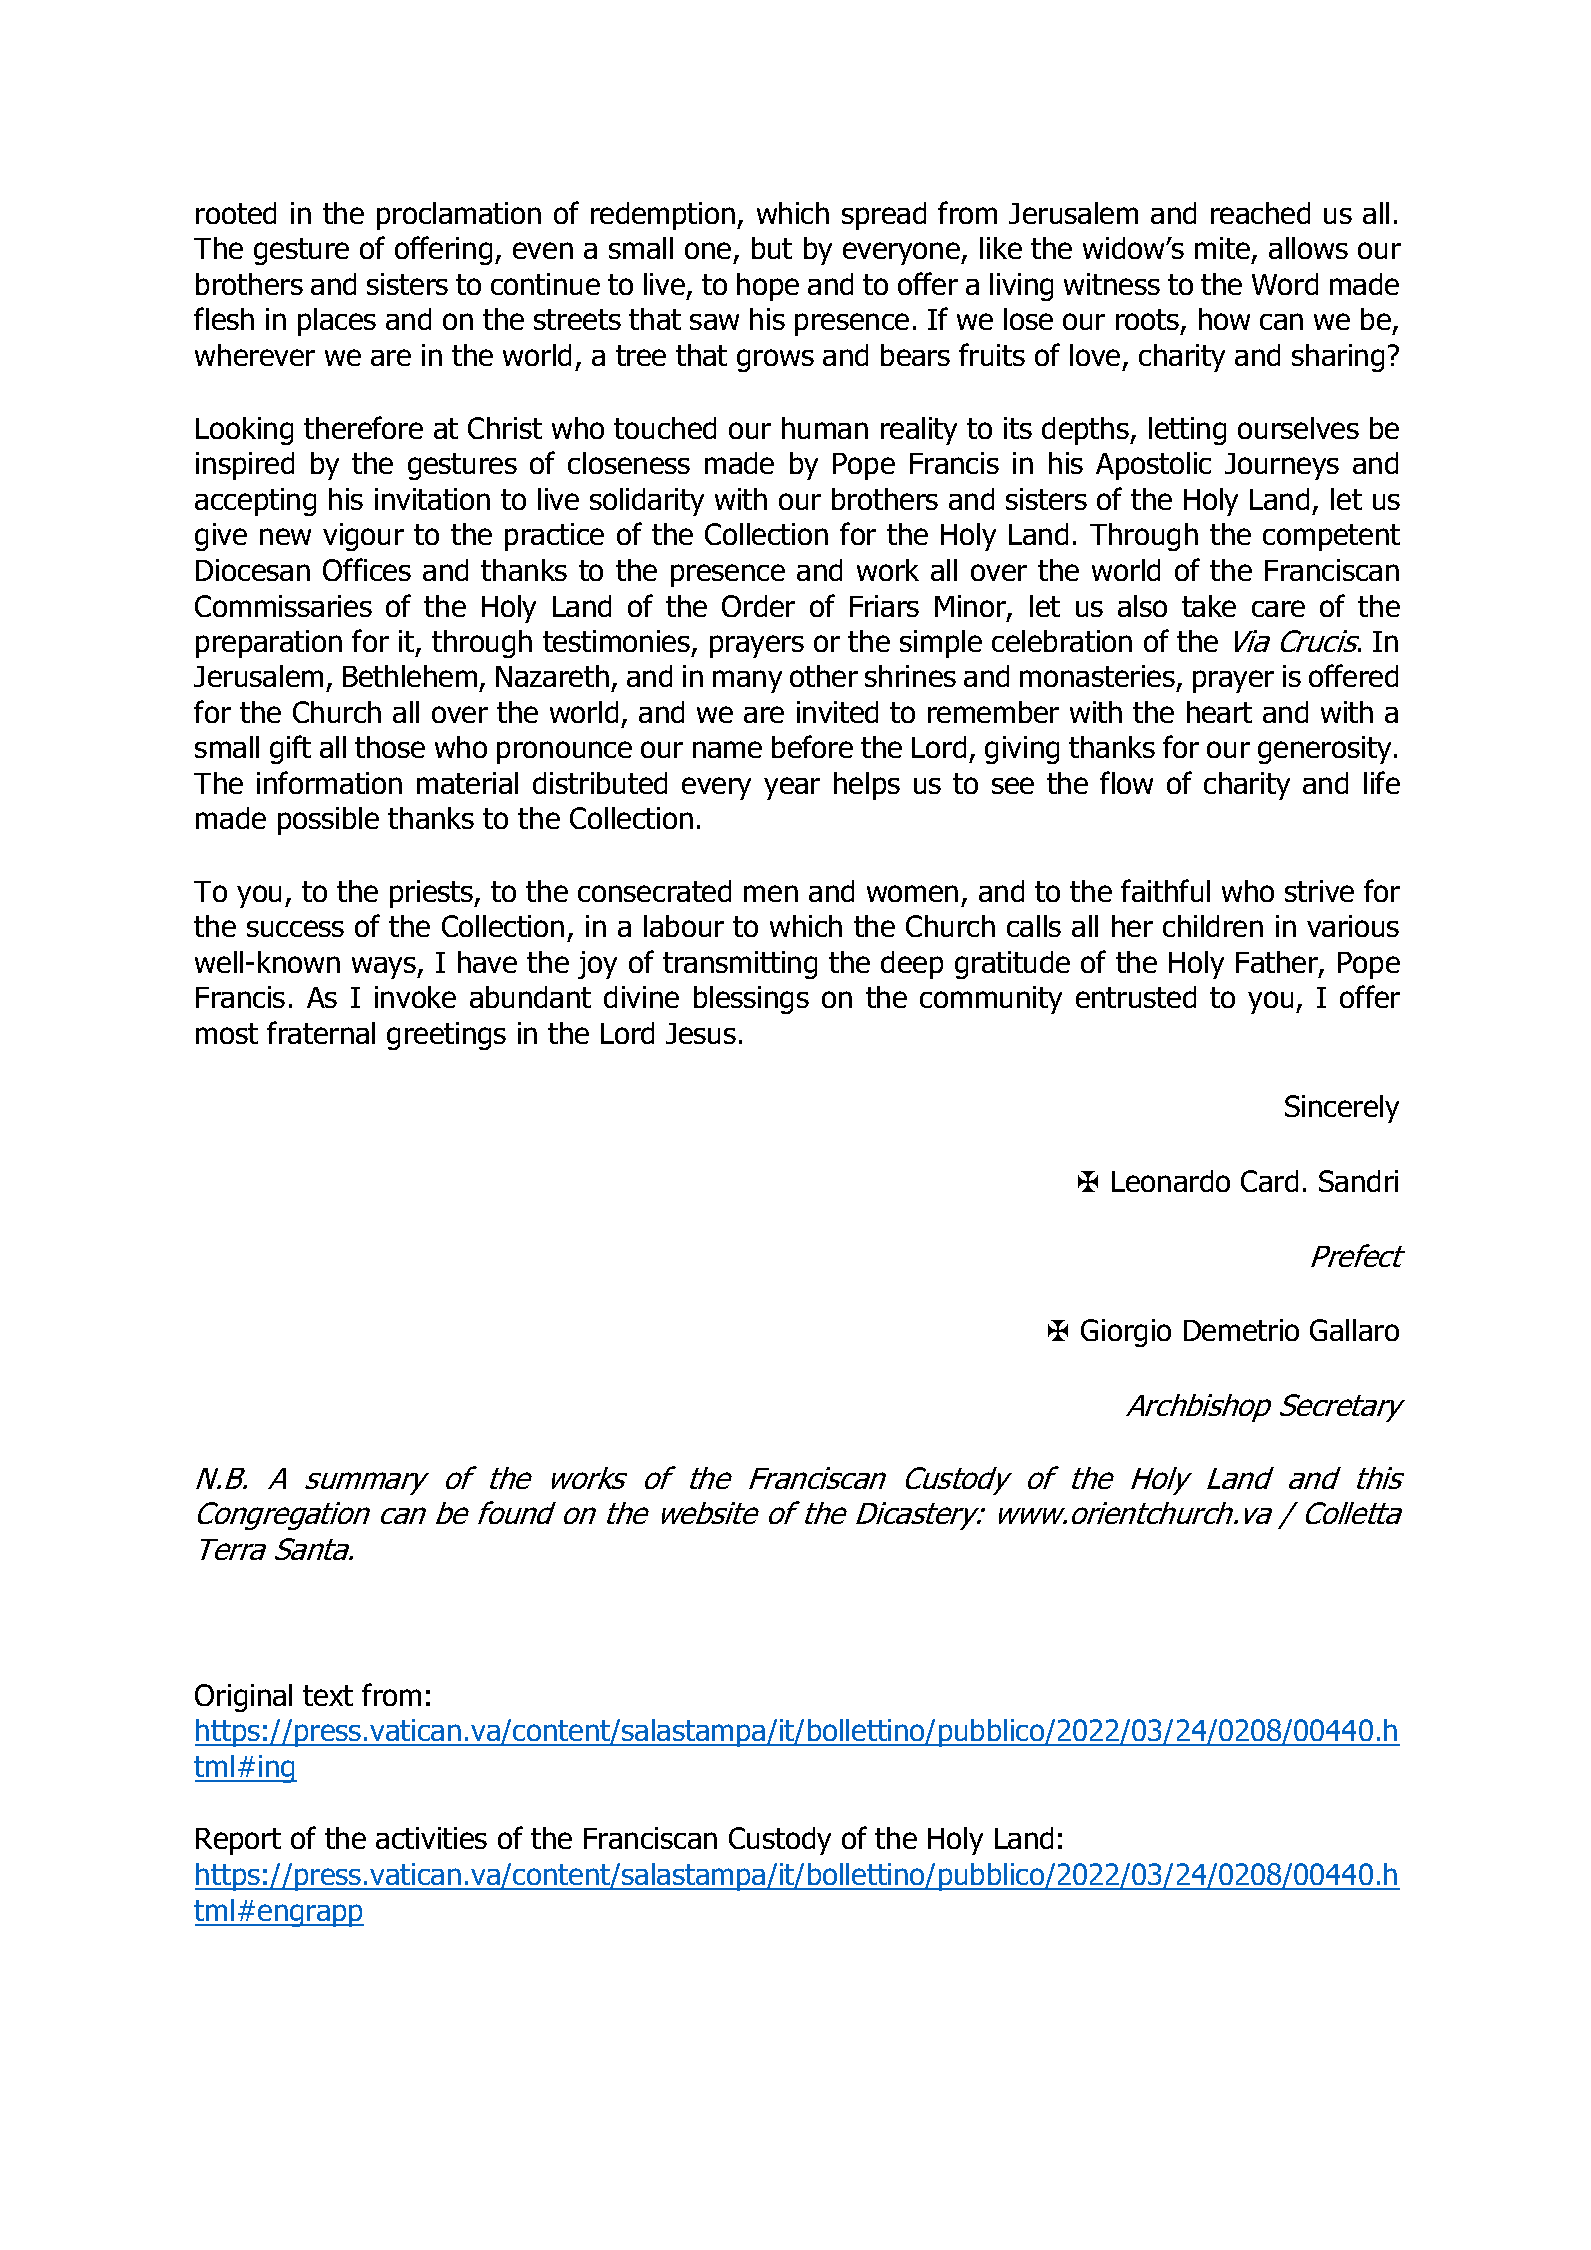  I want to click on activities, so click(431, 1838).
